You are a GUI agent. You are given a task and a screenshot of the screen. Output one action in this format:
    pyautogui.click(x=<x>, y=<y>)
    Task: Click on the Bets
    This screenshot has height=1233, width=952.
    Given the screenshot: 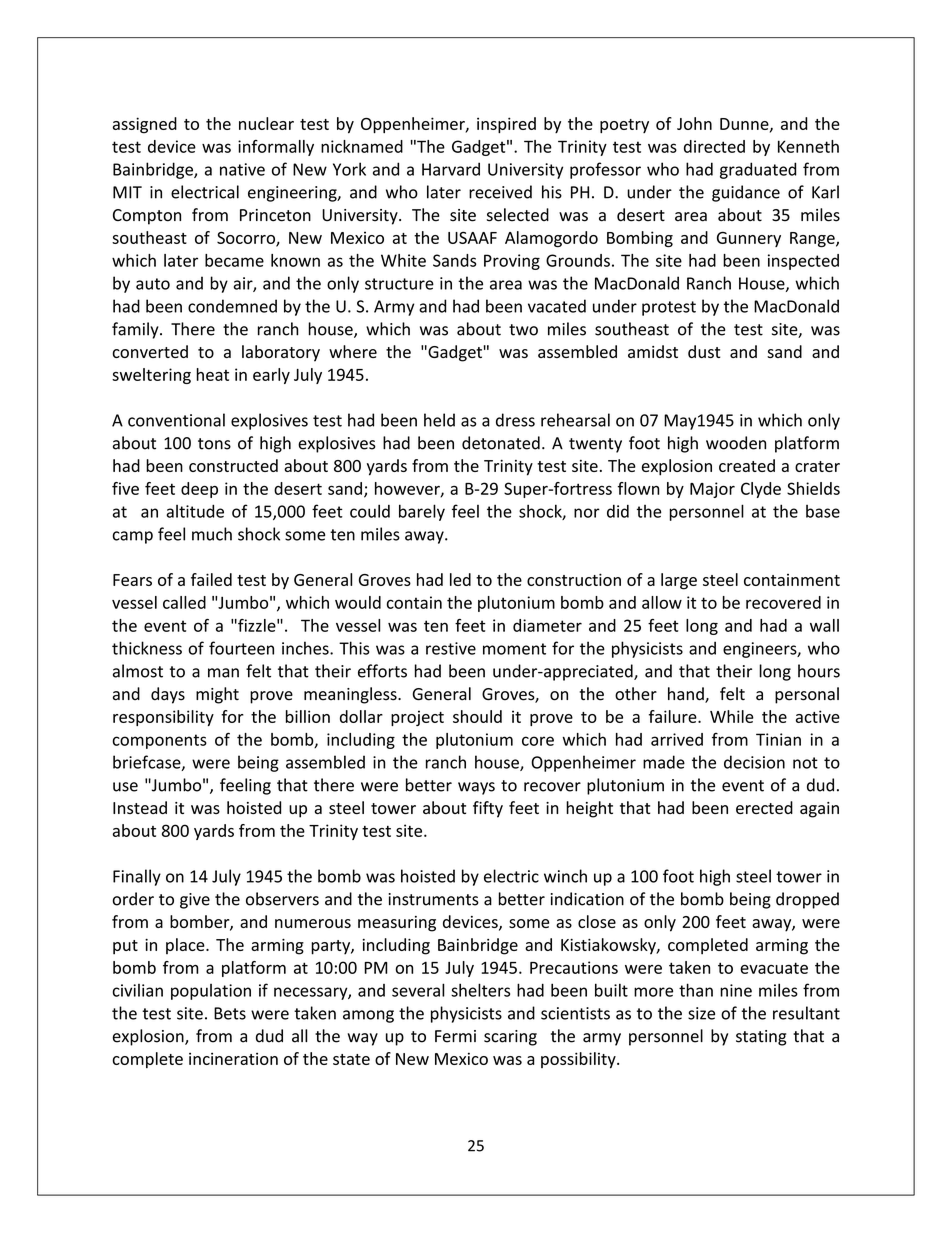 What is the action you would take?
    pyautogui.click(x=230, y=1013)
